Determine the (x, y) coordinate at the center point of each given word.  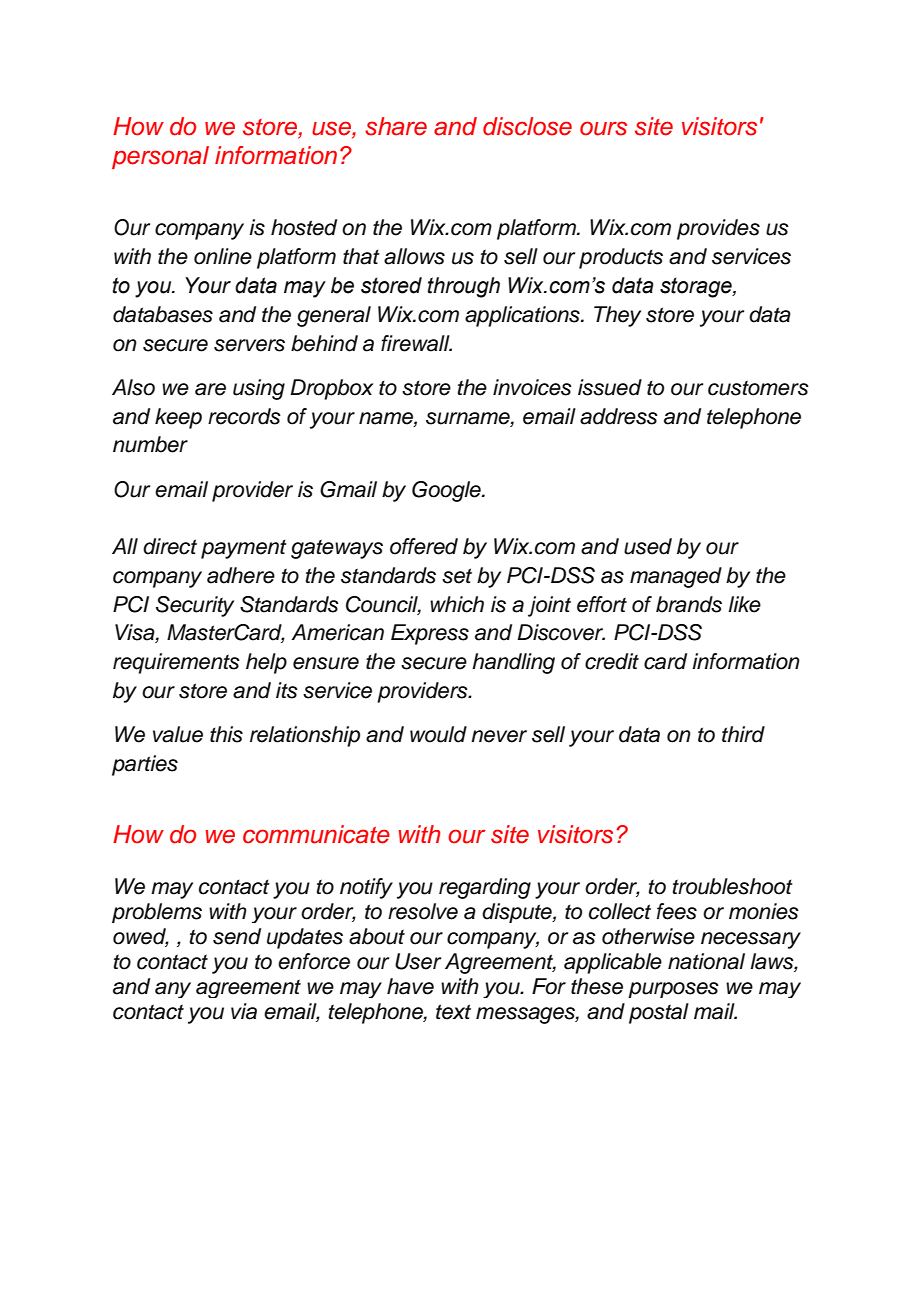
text (453, 1012)
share (396, 126)
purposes (673, 990)
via (244, 1011)
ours (603, 128)
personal (160, 157)
